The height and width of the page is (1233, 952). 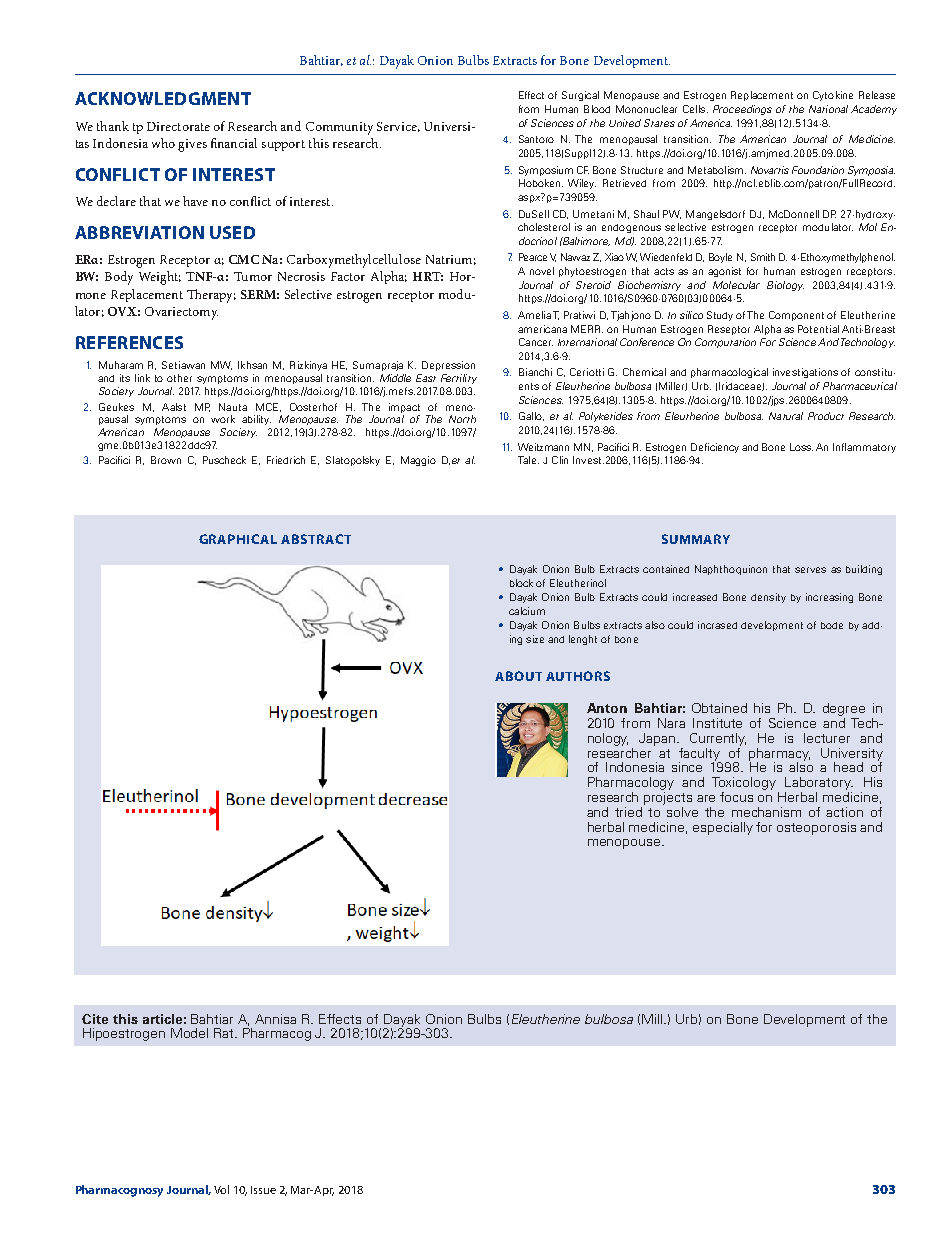 I want to click on tried, so click(x=630, y=810).
